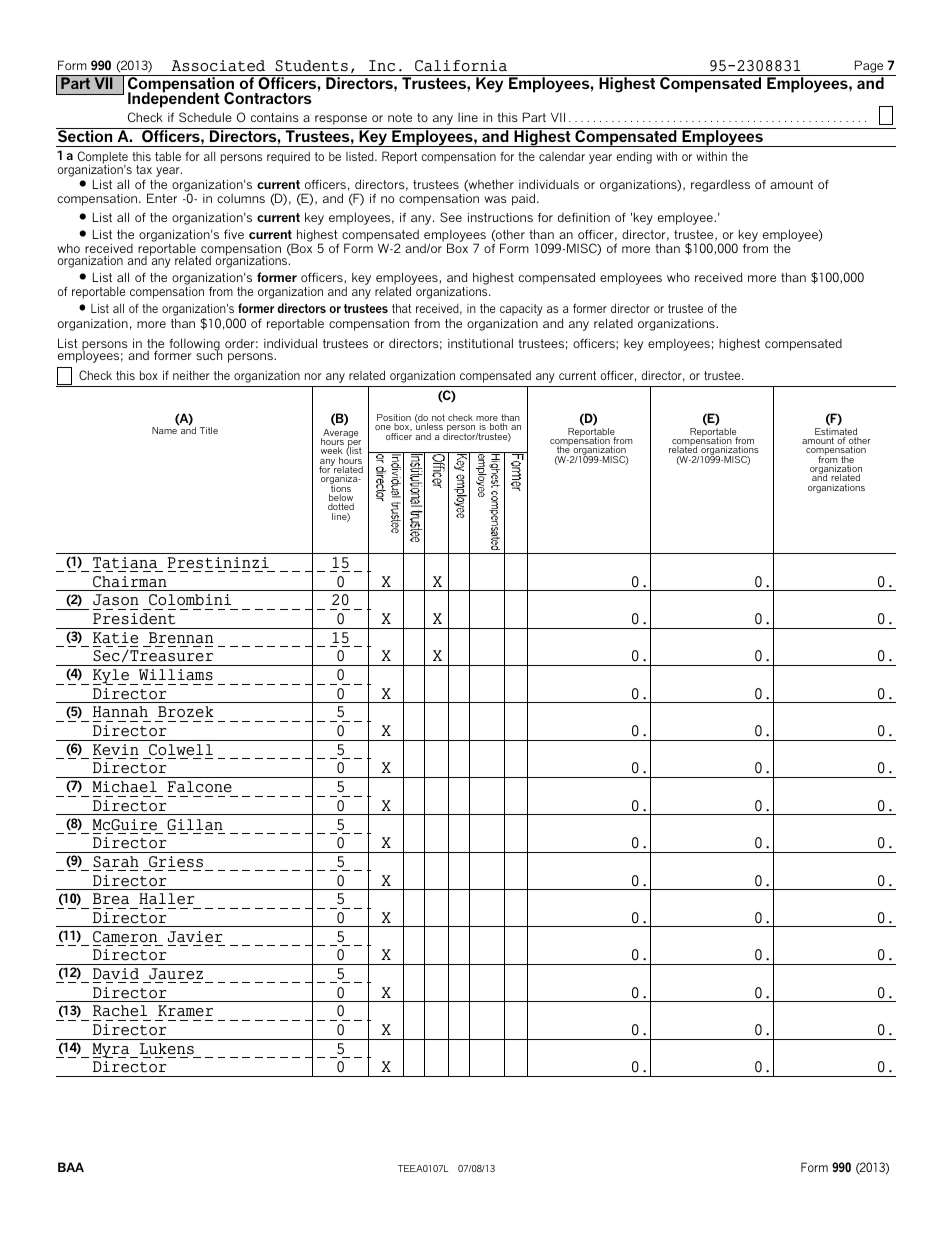 Image resolution: width=952 pixels, height=1233 pixels. What do you see at coordinates (836, 433) in the image?
I see `Estimated` at bounding box center [836, 433].
